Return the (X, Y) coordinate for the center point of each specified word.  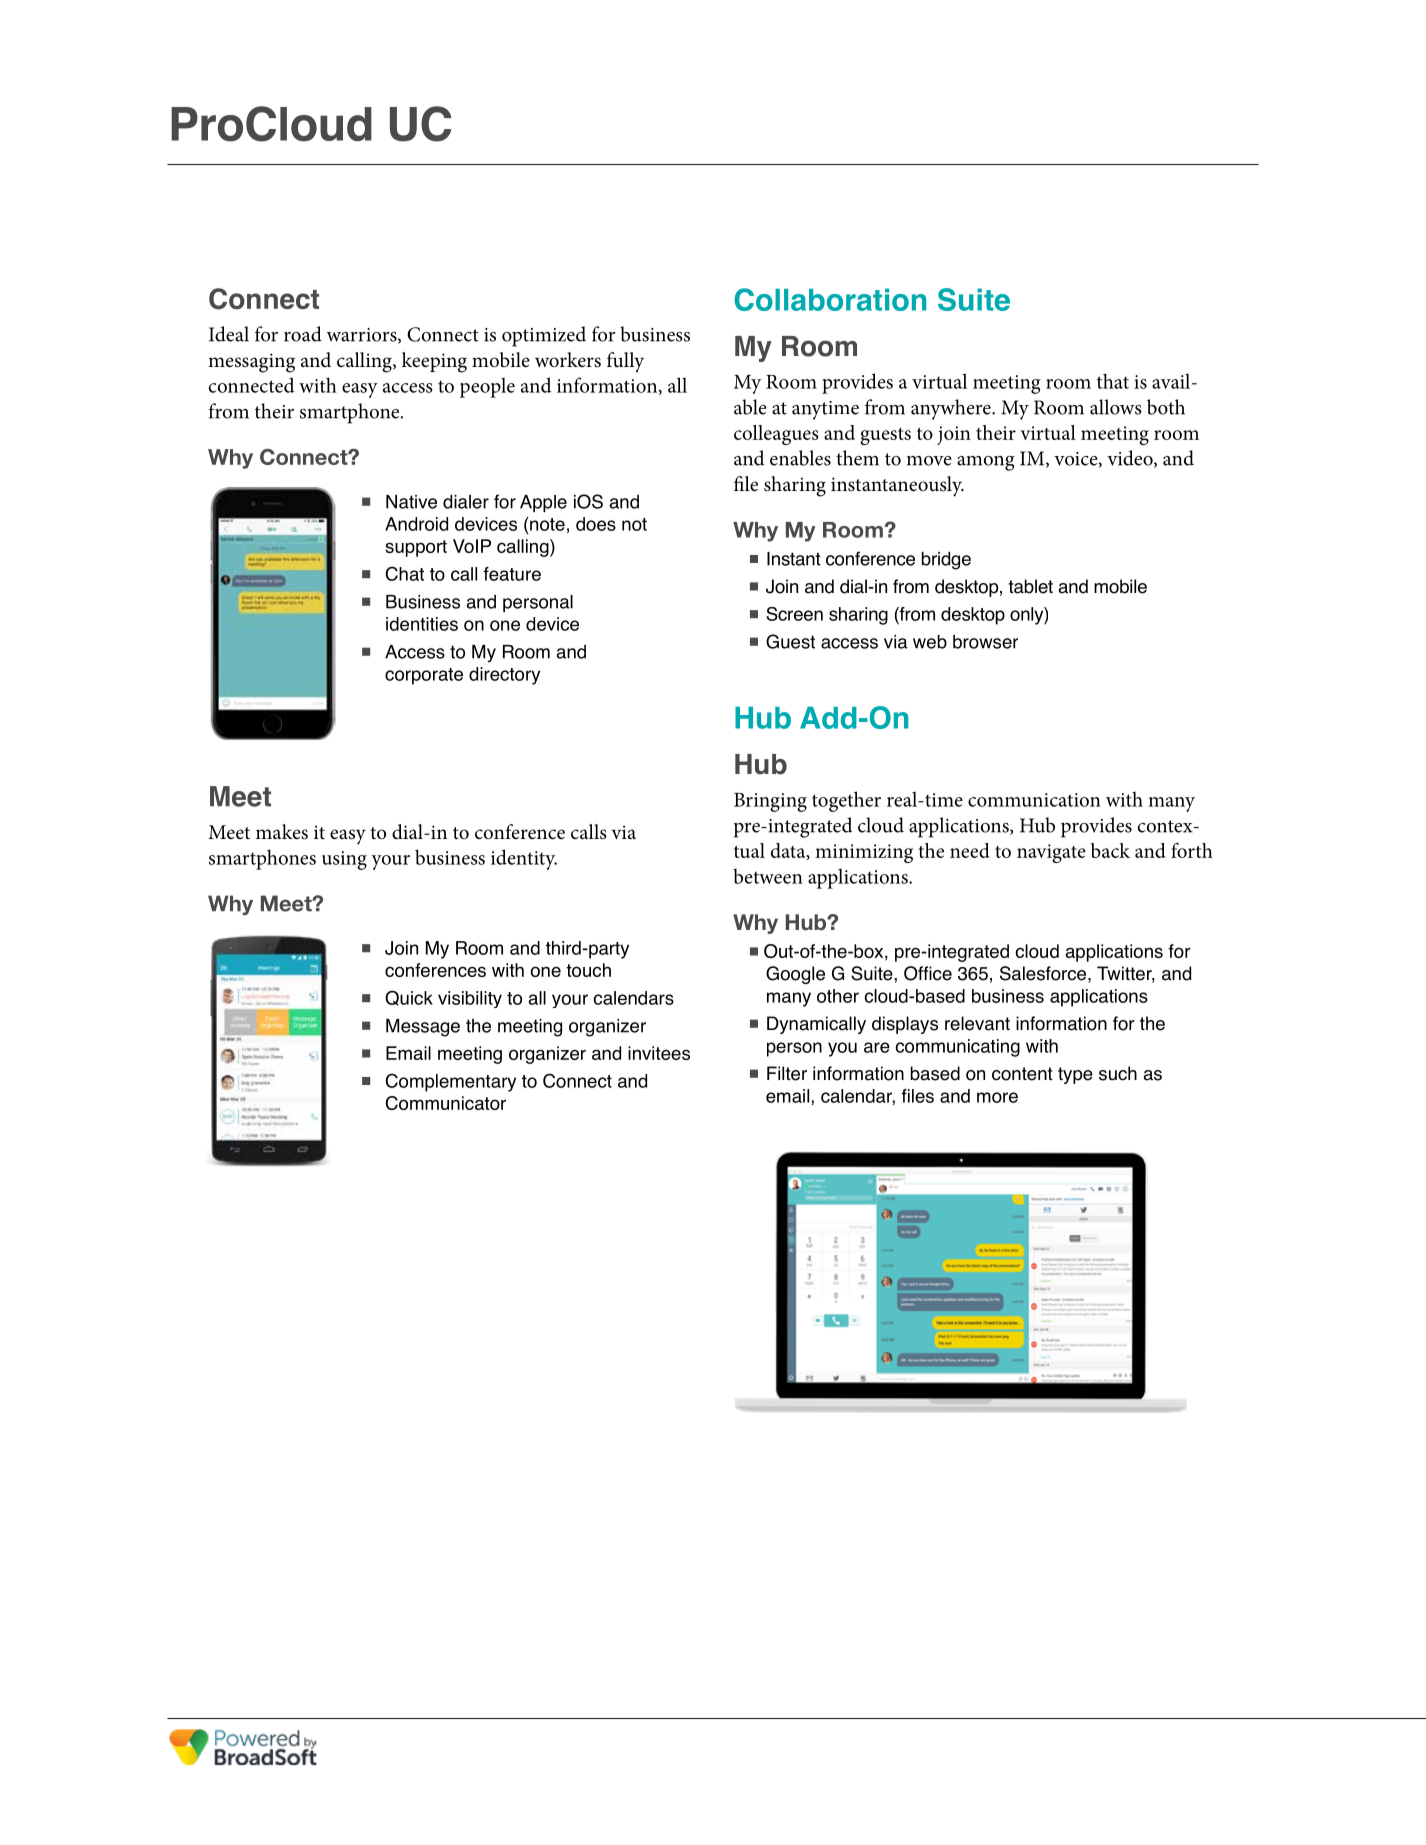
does (596, 524)
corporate (424, 676)
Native (411, 502)
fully (625, 362)
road (303, 334)
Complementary (451, 1082)
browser (985, 642)
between (768, 876)
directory (504, 676)
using (344, 860)
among (986, 463)
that (1113, 381)
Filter (787, 1073)
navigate (1051, 853)
